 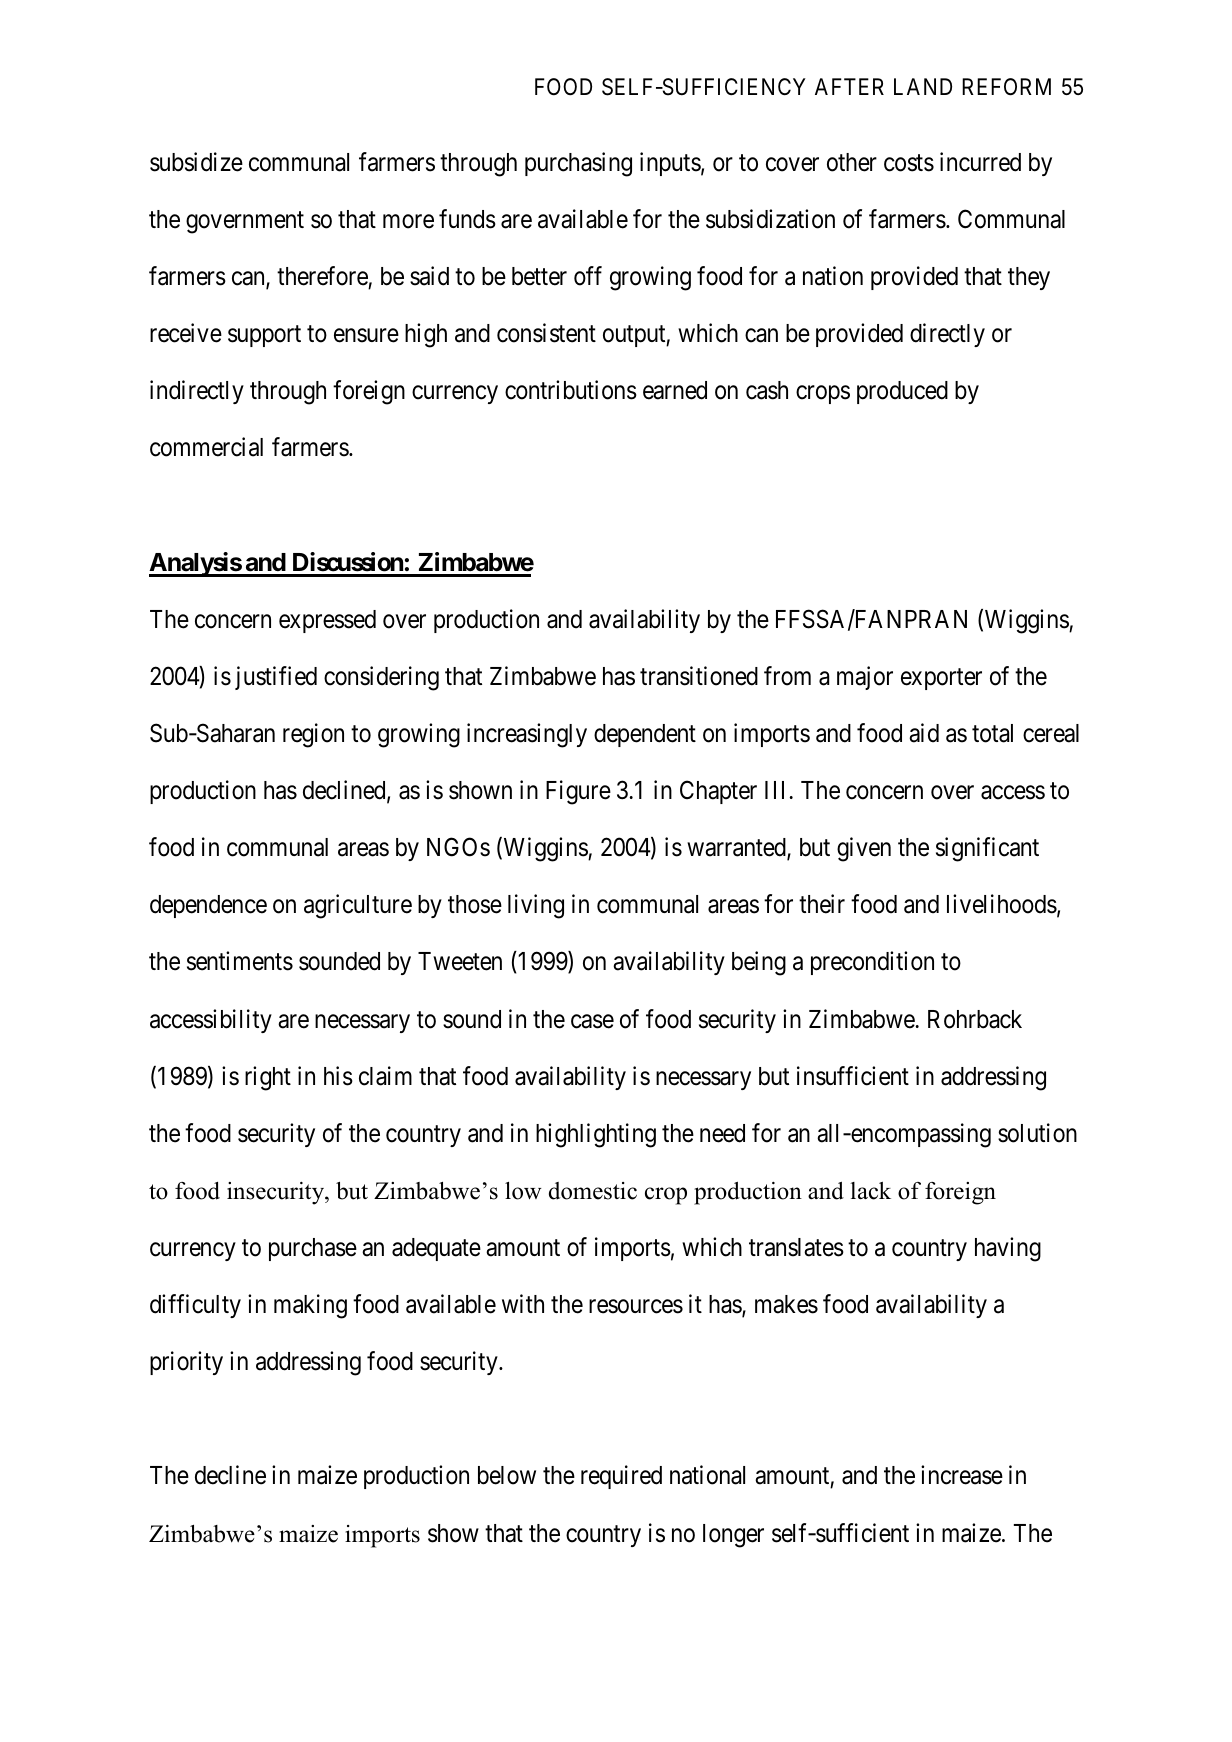 What do you see at coordinates (980, 162) in the screenshot?
I see `incurred` at bounding box center [980, 162].
